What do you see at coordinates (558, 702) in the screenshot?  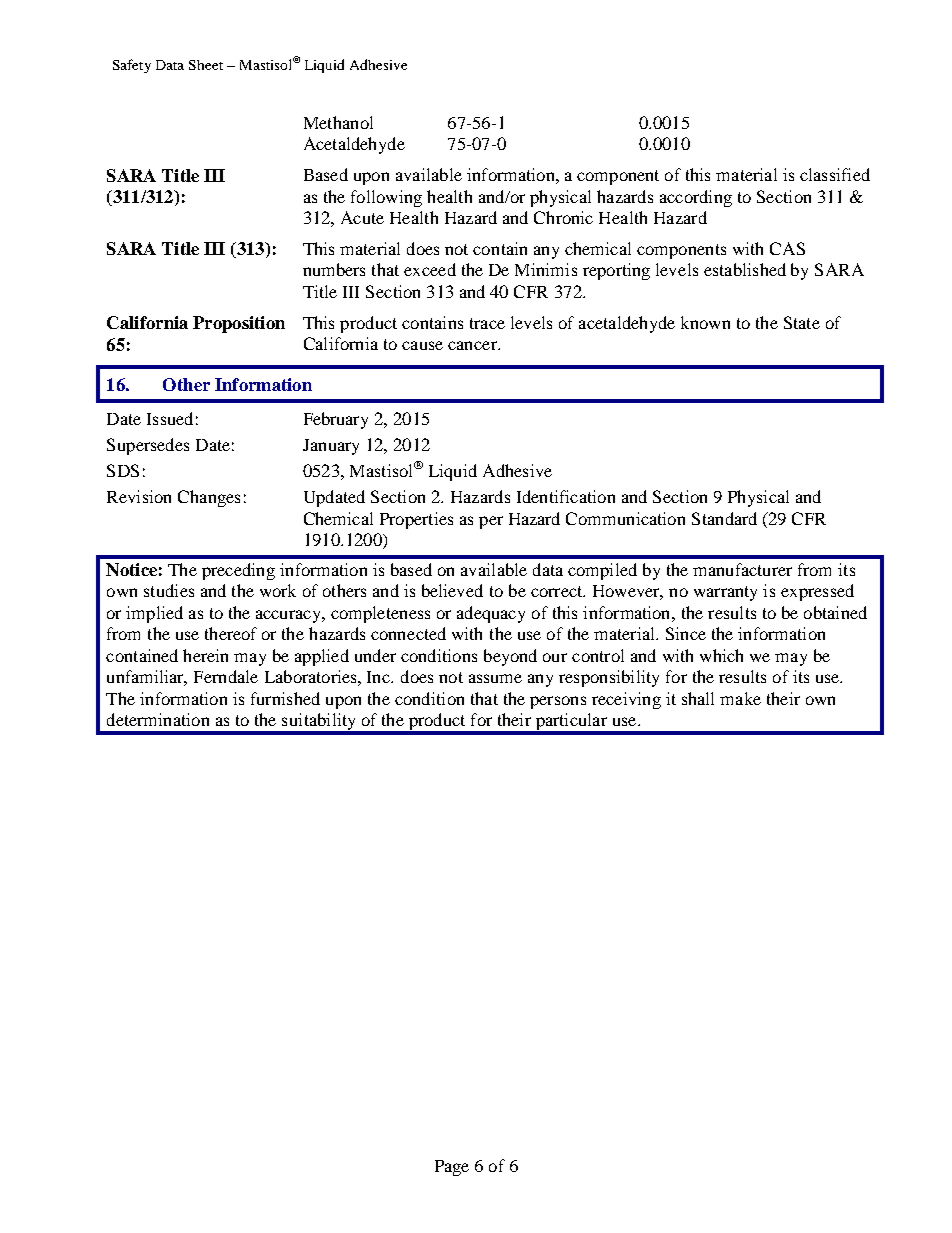 I see `persons` at bounding box center [558, 702].
